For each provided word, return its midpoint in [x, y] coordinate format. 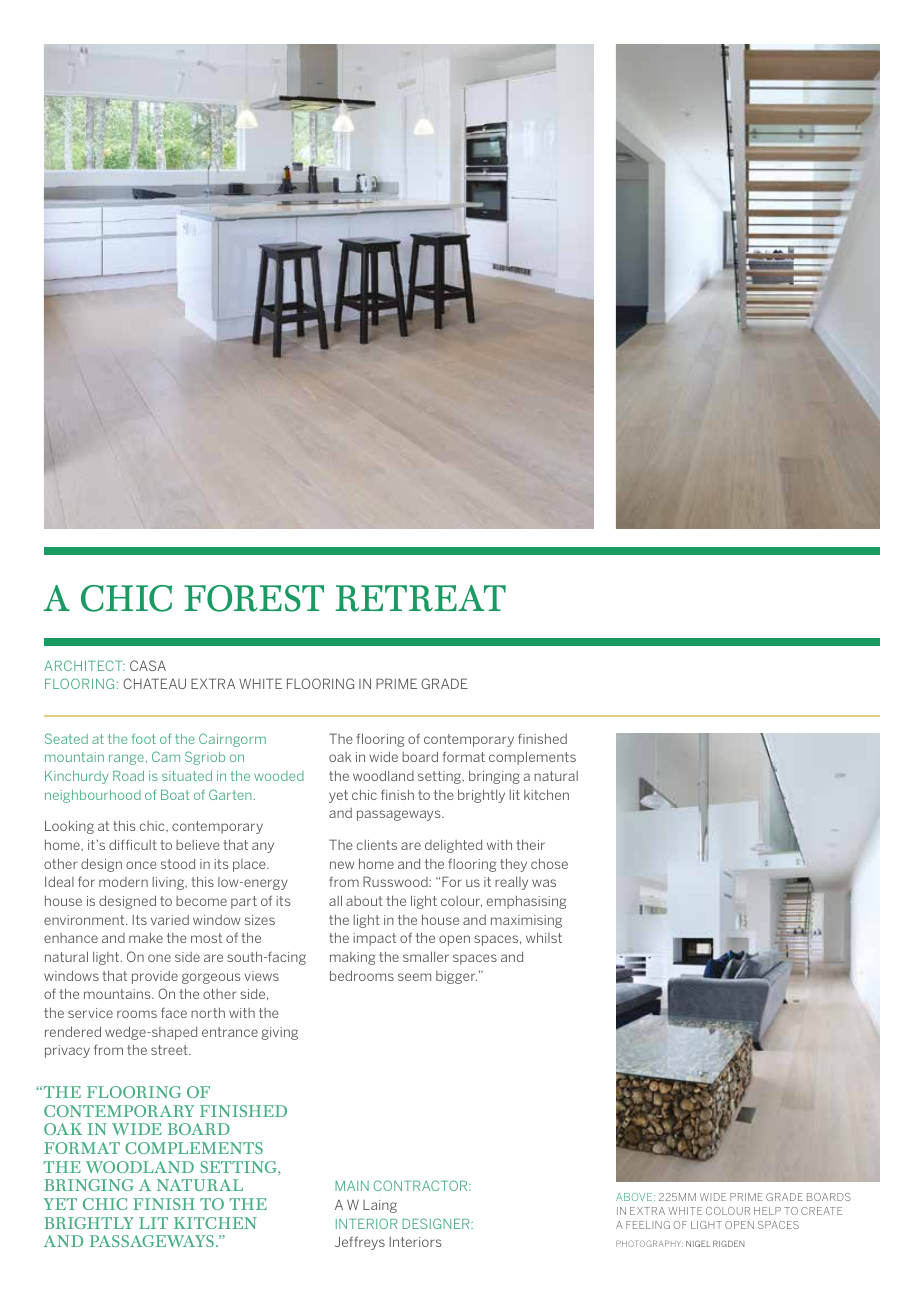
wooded [279, 776]
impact [374, 939]
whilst [544, 937]
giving [280, 1033]
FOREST [254, 598]
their [530, 844]
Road [128, 776]
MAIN [352, 1186]
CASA [148, 665]
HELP [767, 1211]
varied [170, 920]
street [170, 1050]
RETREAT [420, 598]
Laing [380, 1206]
